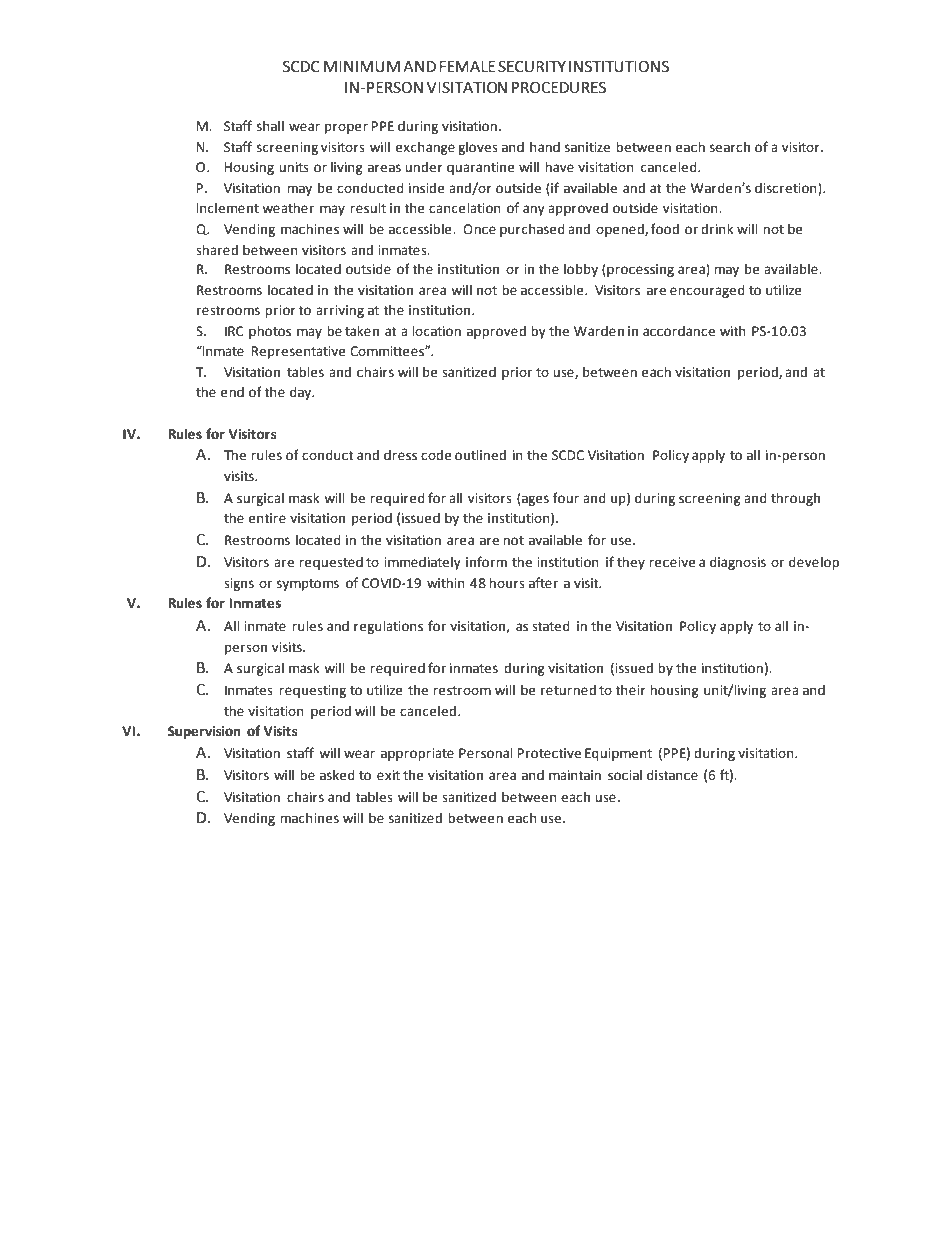  What do you see at coordinates (532, 66) in the page?
I see `SECURITY` at bounding box center [532, 66].
